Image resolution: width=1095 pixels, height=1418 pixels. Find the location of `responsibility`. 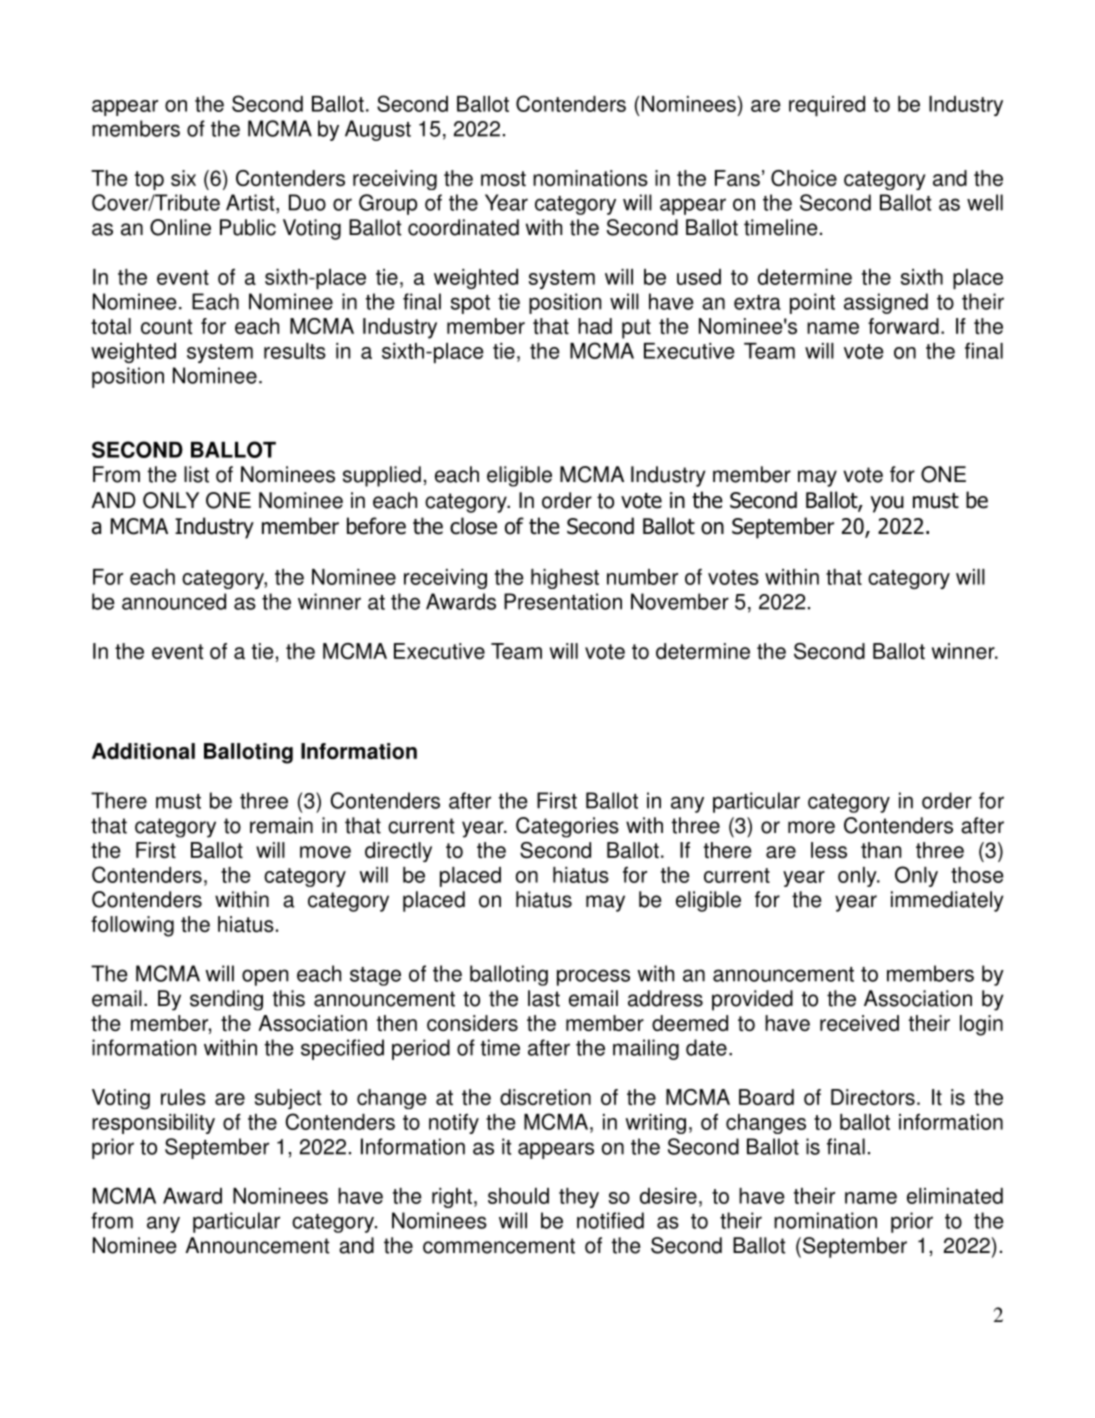

responsibility is located at coordinates (153, 1124).
